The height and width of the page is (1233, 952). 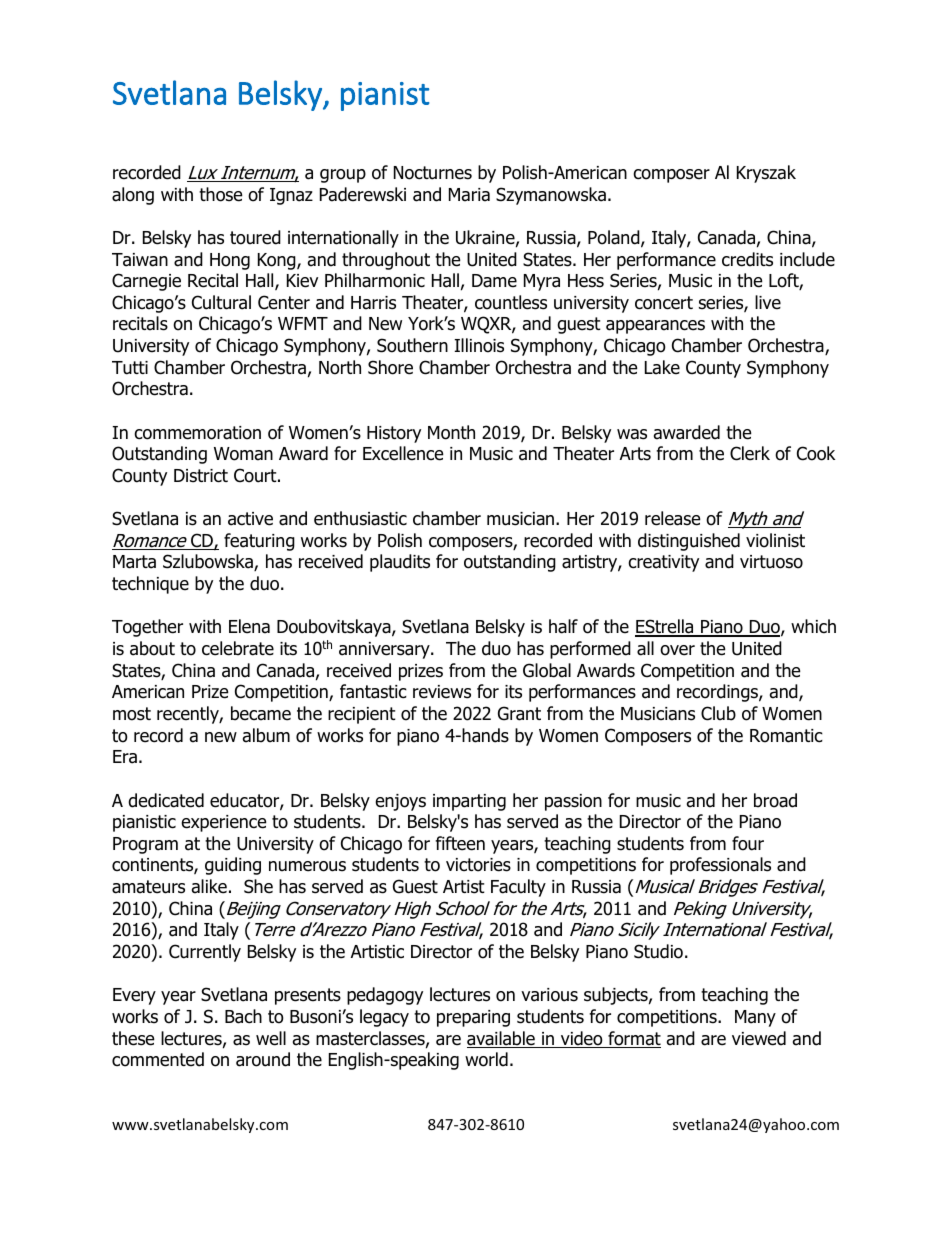 I want to click on those, so click(x=221, y=194).
